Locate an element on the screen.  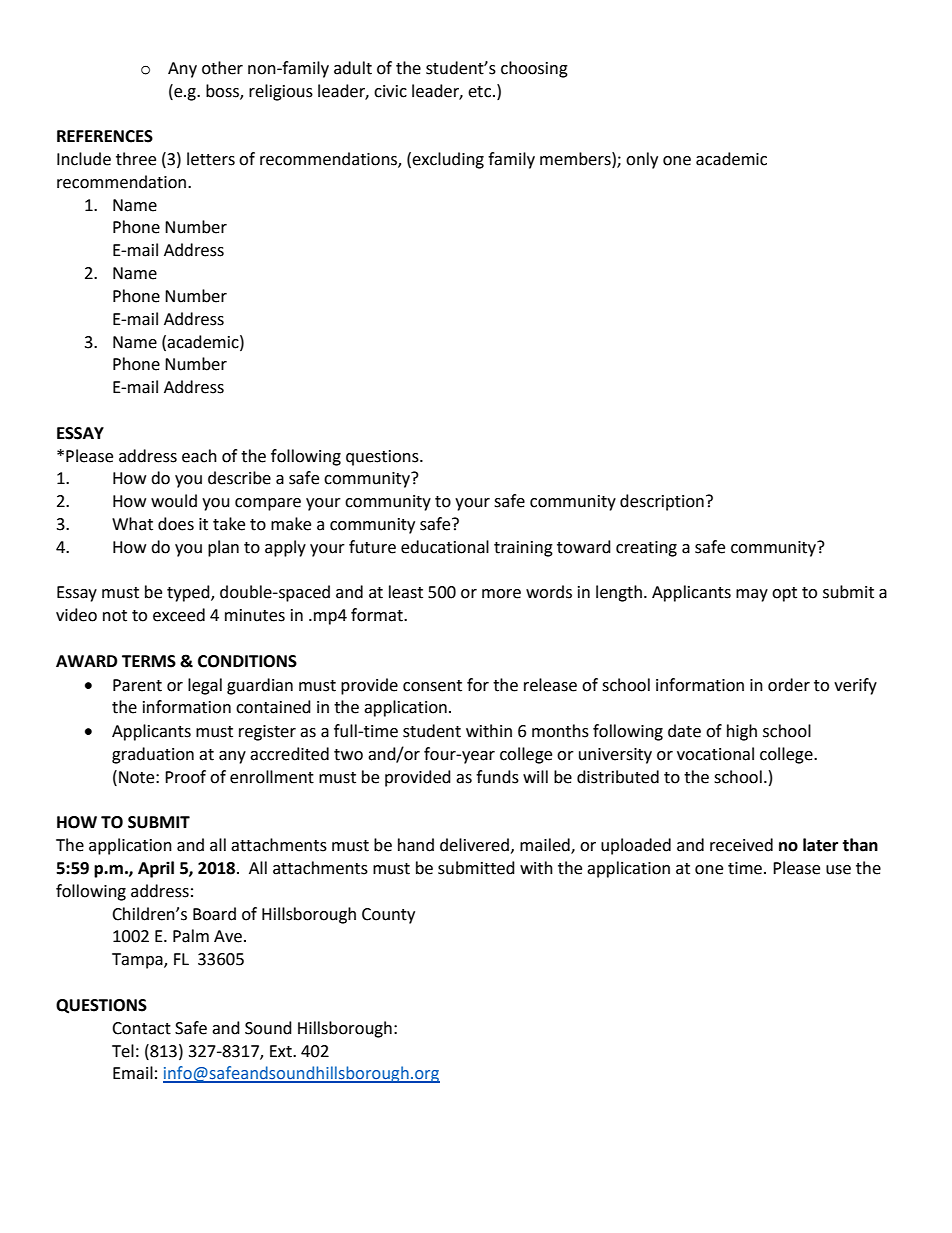
educational is located at coordinates (445, 547).
